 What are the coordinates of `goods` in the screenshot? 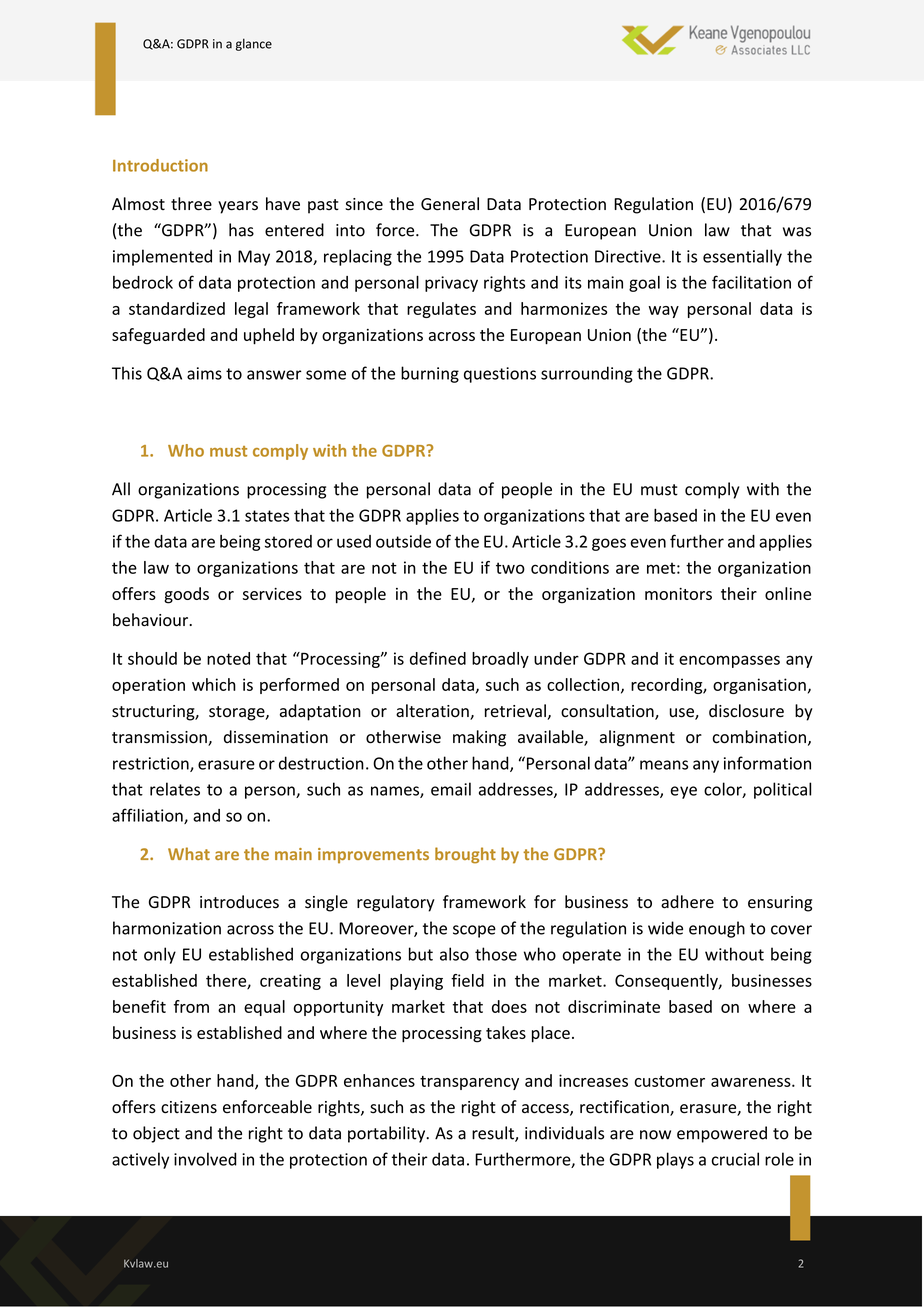 It's located at (186, 595).
